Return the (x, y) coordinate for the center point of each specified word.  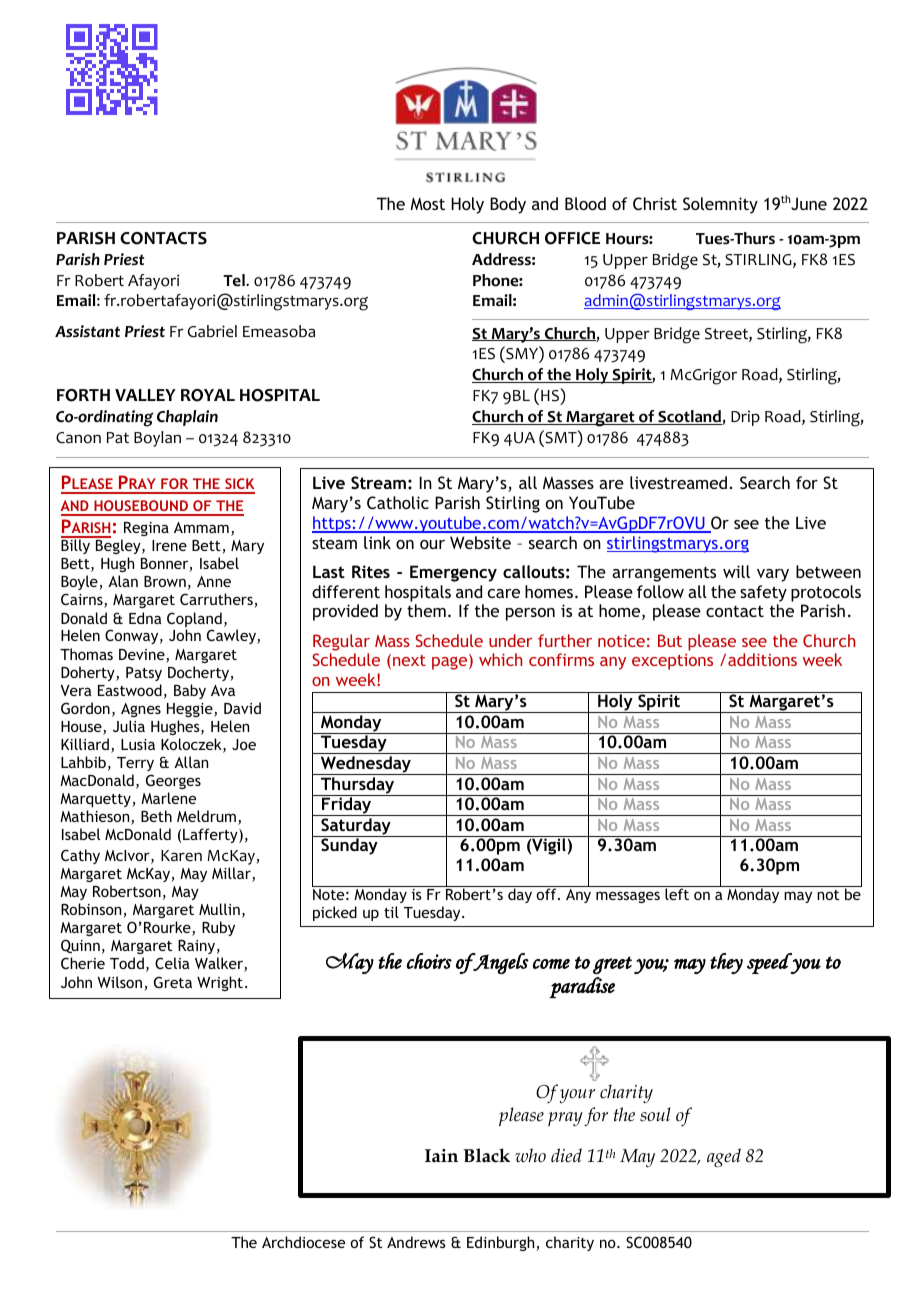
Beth (156, 816)
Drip (745, 418)
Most (427, 203)
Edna (145, 618)
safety (763, 593)
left (677, 893)
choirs (429, 961)
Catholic (398, 502)
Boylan (157, 439)
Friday (347, 805)
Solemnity (720, 205)
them (426, 610)
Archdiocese (303, 1242)
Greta (173, 982)
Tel (235, 280)
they (726, 963)
